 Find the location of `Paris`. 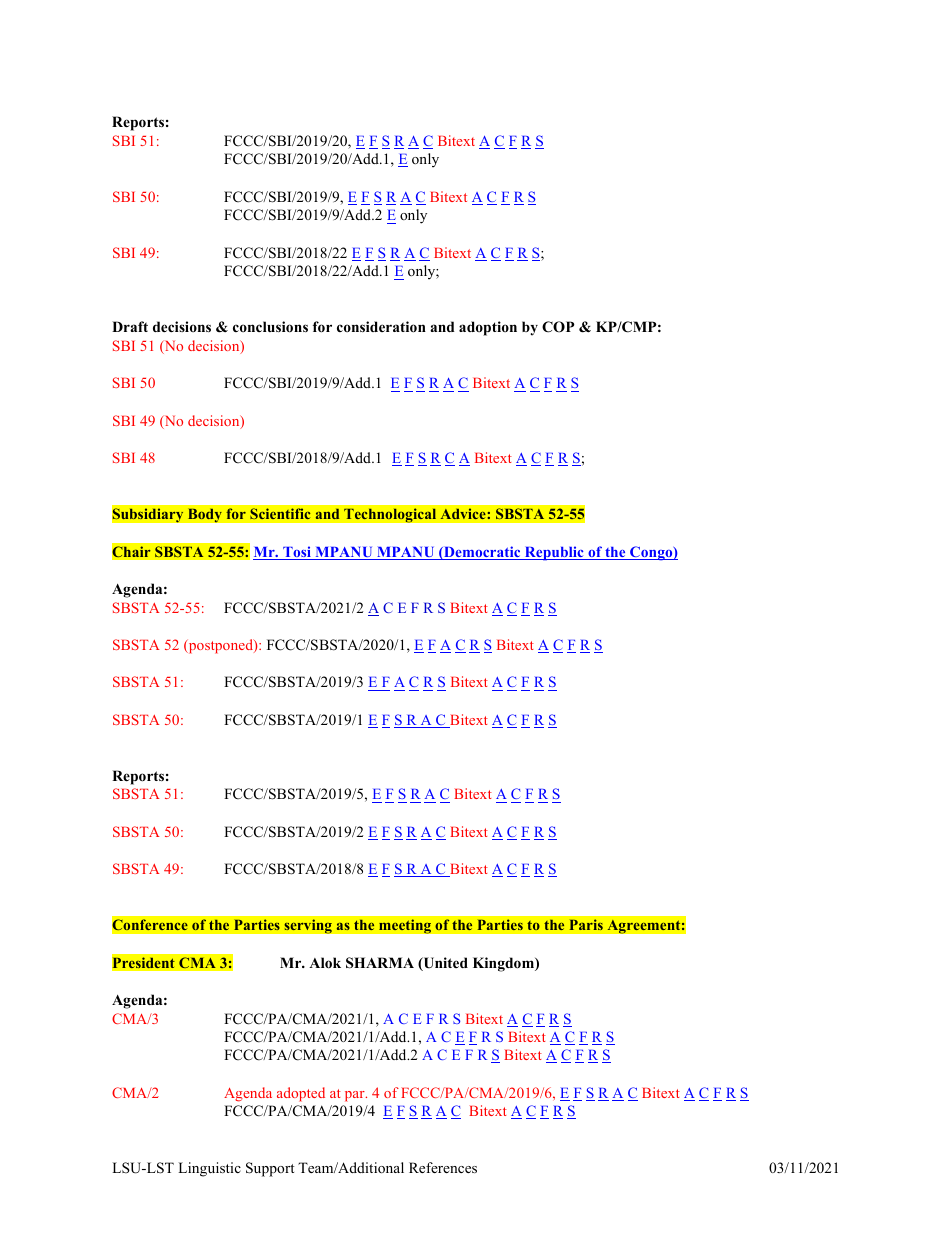

Paris is located at coordinates (586, 924).
